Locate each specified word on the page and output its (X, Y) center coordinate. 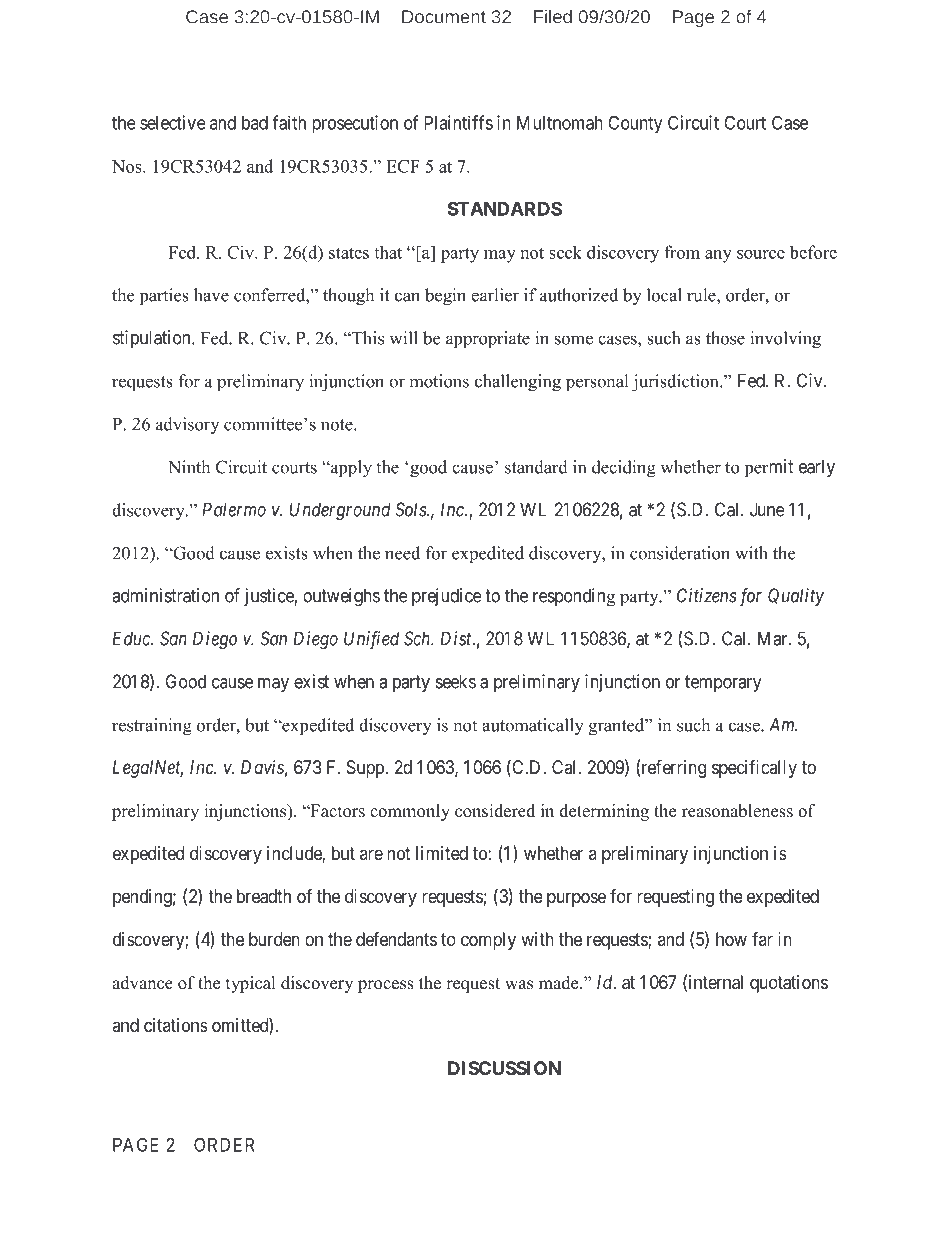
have (211, 295)
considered (495, 811)
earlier (495, 295)
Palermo (234, 509)
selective (173, 122)
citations (176, 1025)
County (635, 124)
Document (444, 17)
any (718, 256)
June (767, 509)
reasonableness (737, 811)
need (402, 553)
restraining (152, 727)
